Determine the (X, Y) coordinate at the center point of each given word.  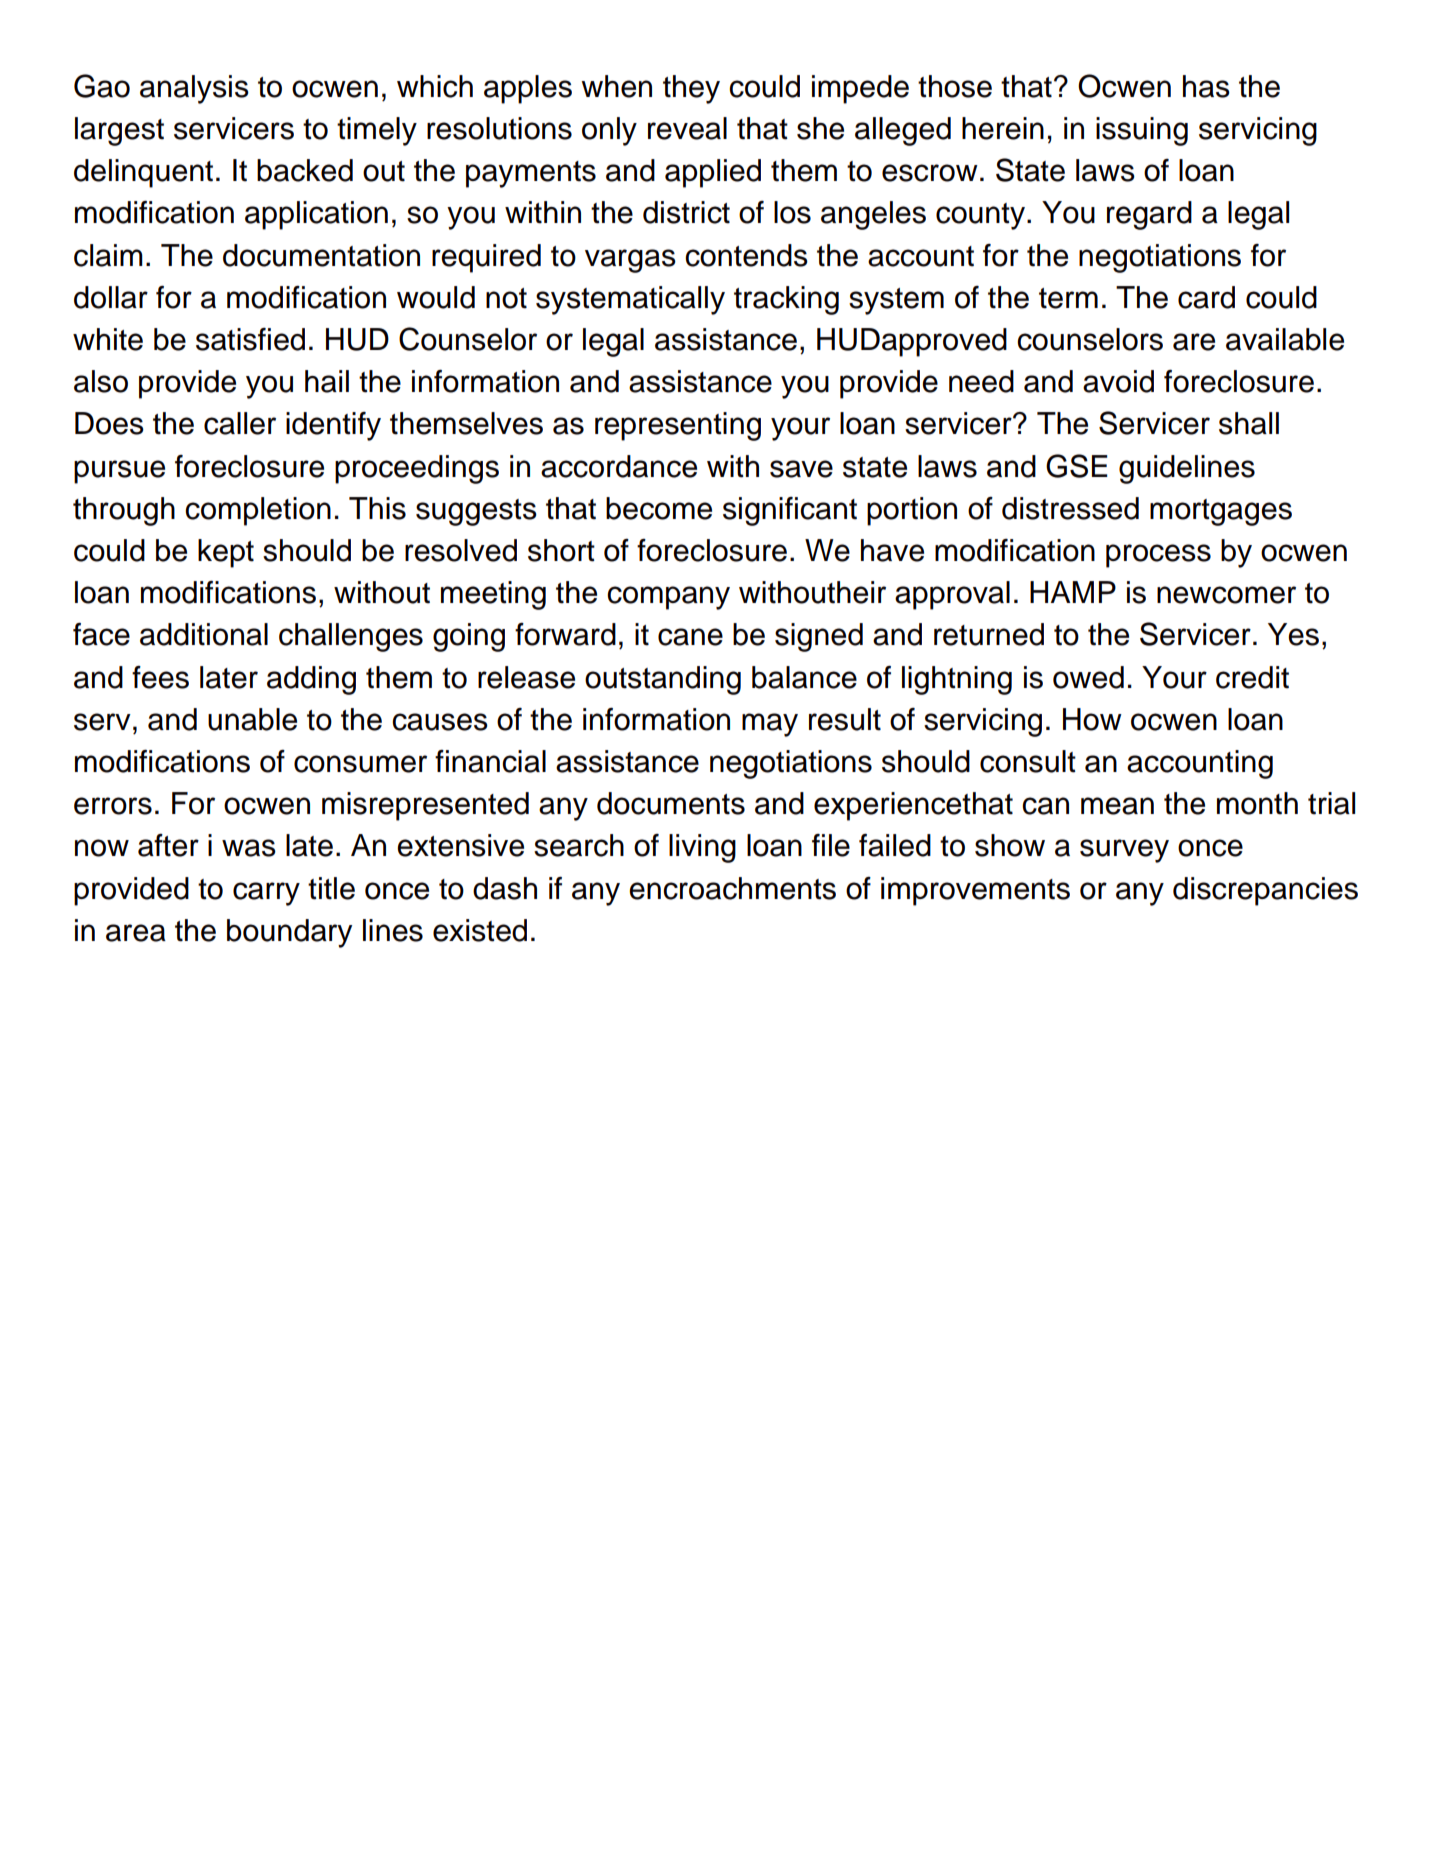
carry (266, 894)
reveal (687, 128)
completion (258, 511)
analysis (194, 89)
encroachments (732, 888)
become (659, 508)
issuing (1142, 131)
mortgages (1221, 512)
